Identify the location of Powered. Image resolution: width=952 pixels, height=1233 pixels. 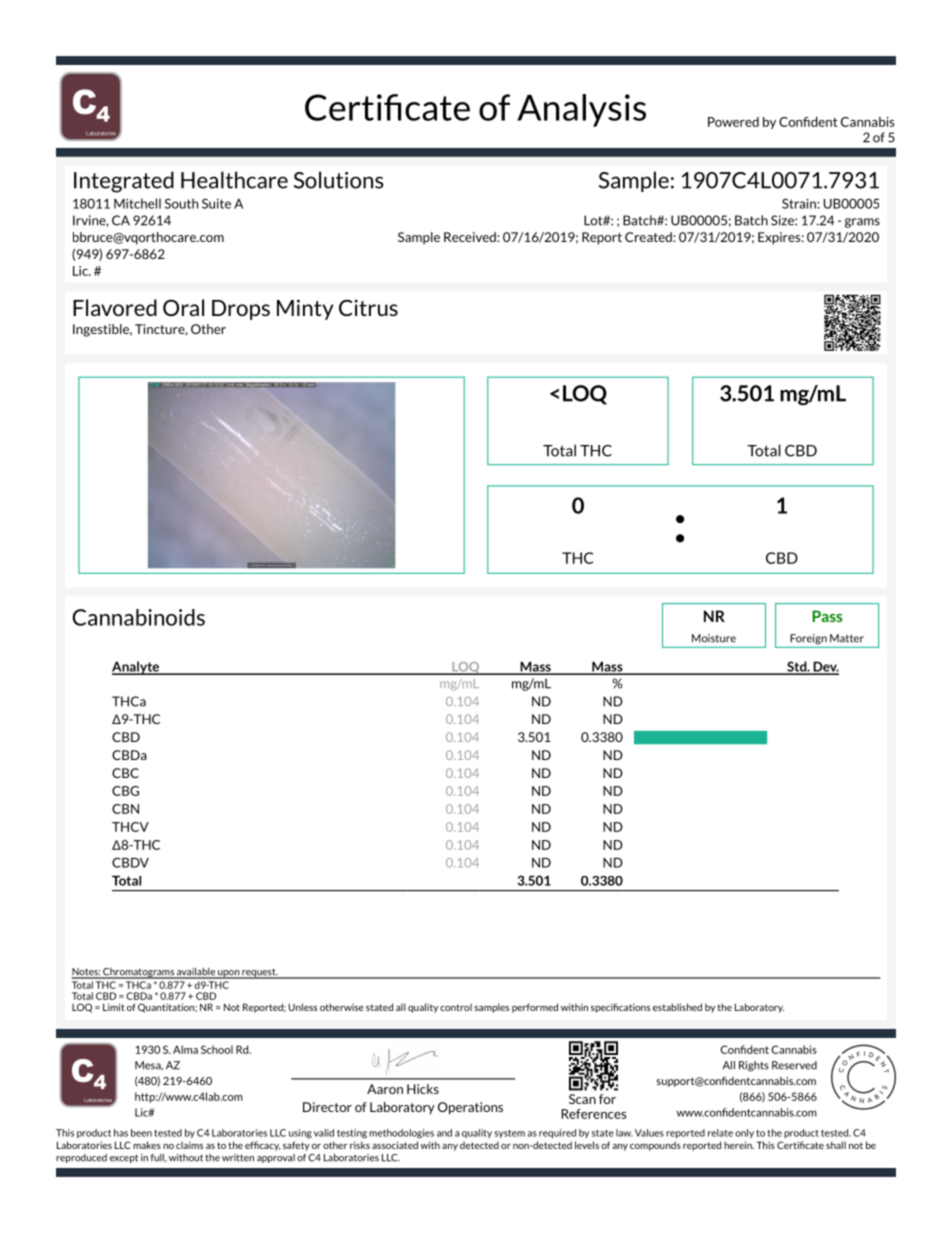
(733, 122).
